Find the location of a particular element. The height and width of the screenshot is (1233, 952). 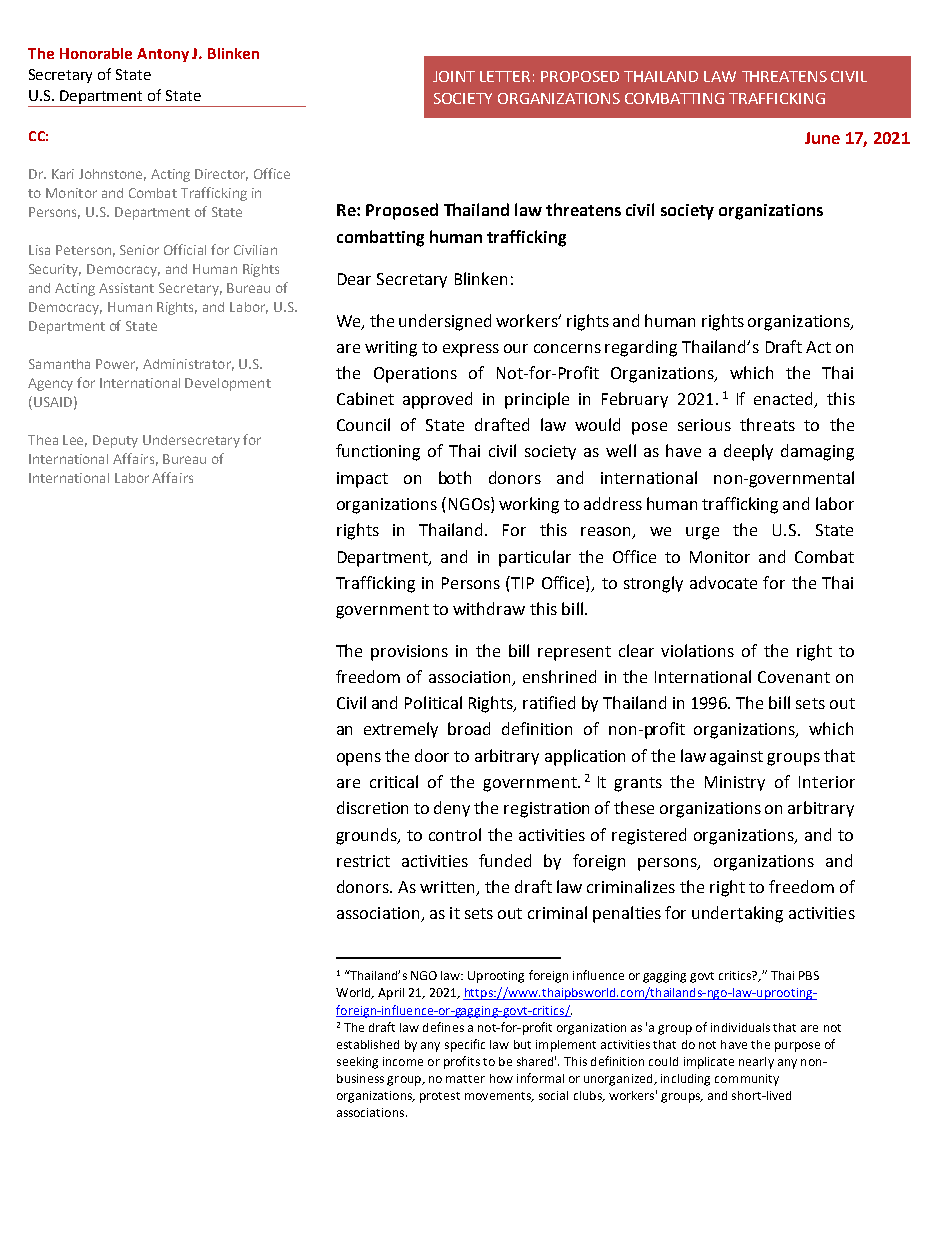

income is located at coordinates (403, 1061).
